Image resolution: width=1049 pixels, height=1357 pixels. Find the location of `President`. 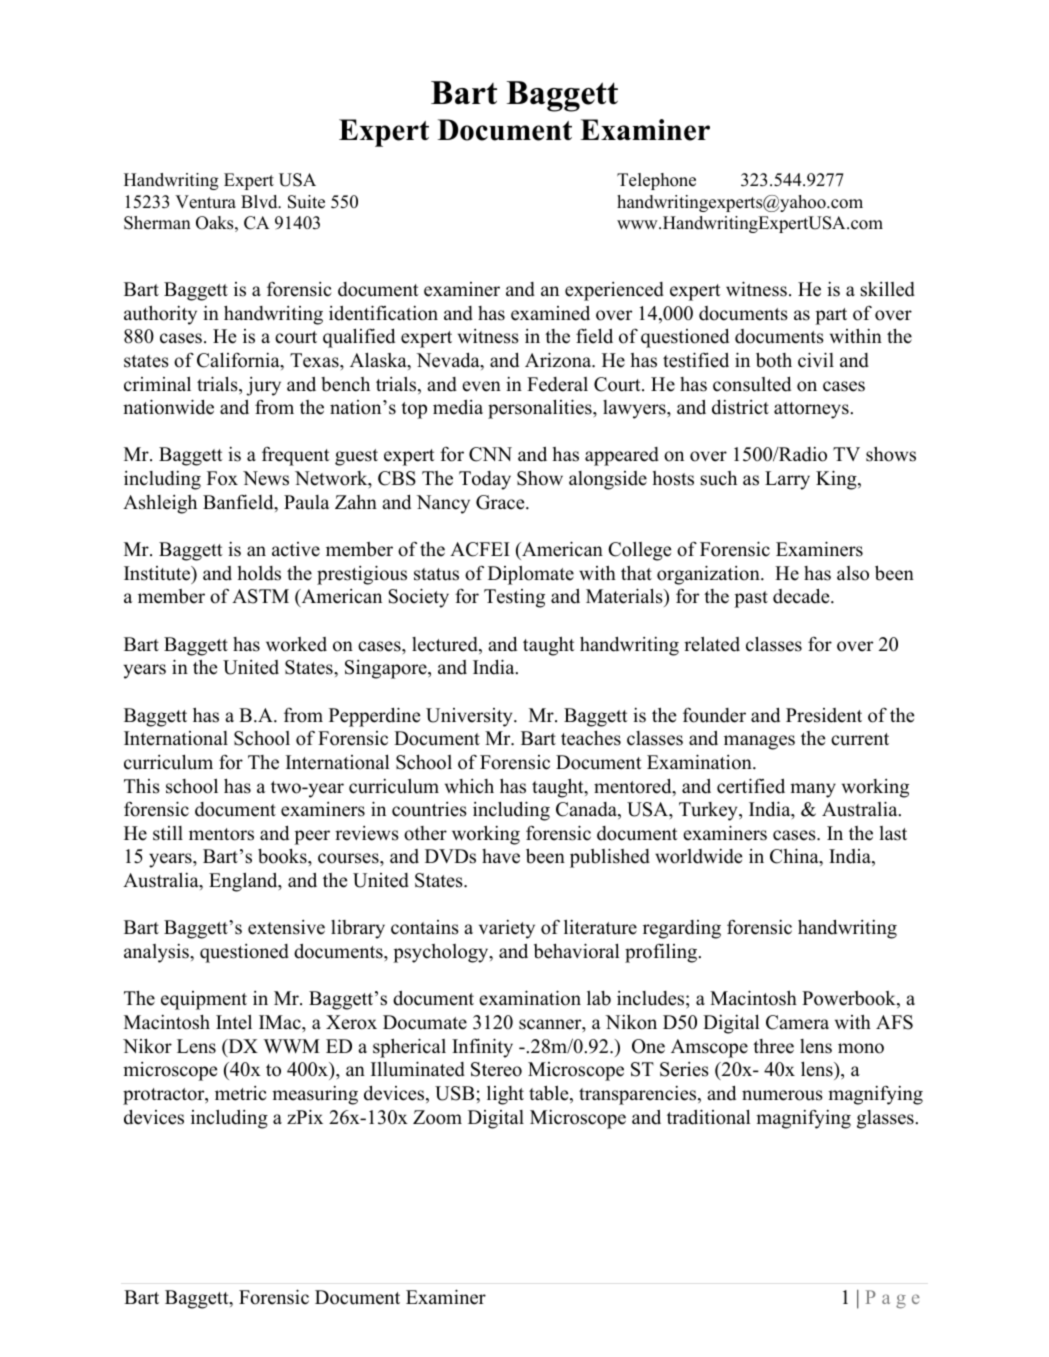

President is located at coordinates (824, 715).
